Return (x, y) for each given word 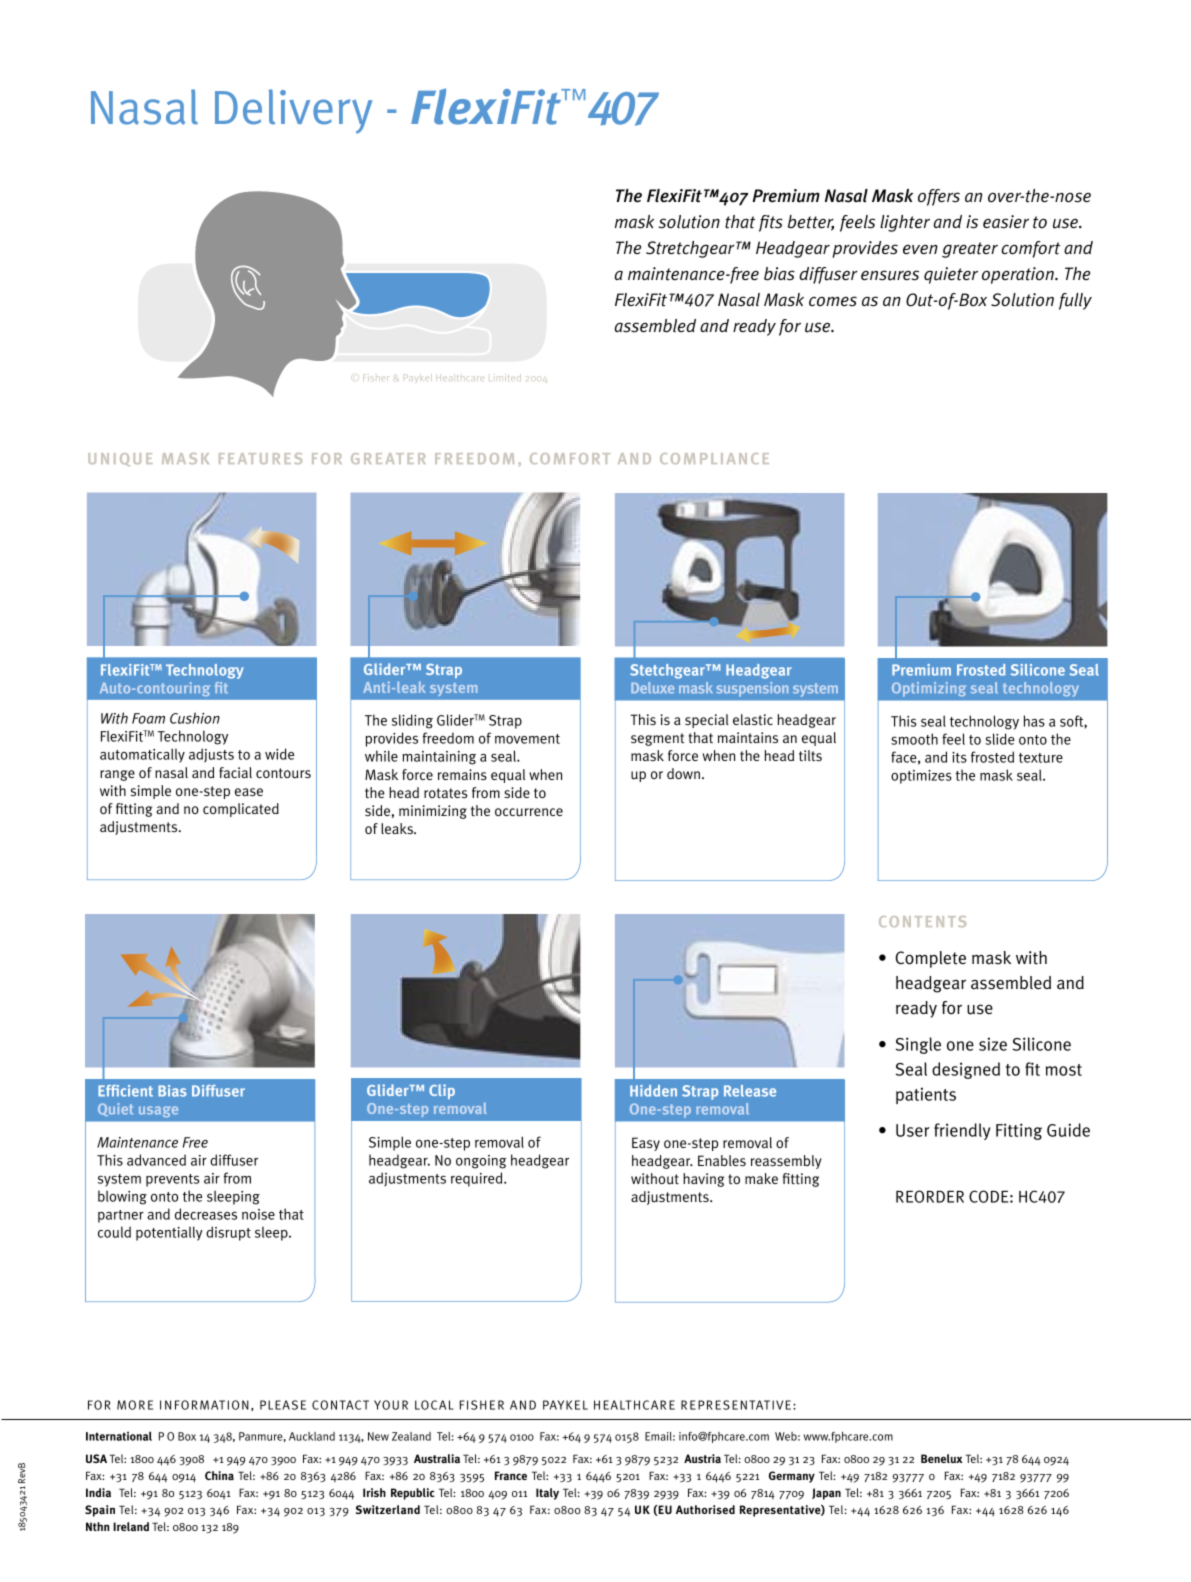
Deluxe (652, 688)
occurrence (529, 812)
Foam (148, 718)
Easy (646, 1144)
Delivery (293, 111)
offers (939, 197)
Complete (930, 959)
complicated (241, 810)
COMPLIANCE (714, 458)
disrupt (228, 1233)
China (219, 1476)
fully (1075, 301)
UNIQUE (120, 459)
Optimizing (928, 689)
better (811, 223)
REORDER (930, 1196)
